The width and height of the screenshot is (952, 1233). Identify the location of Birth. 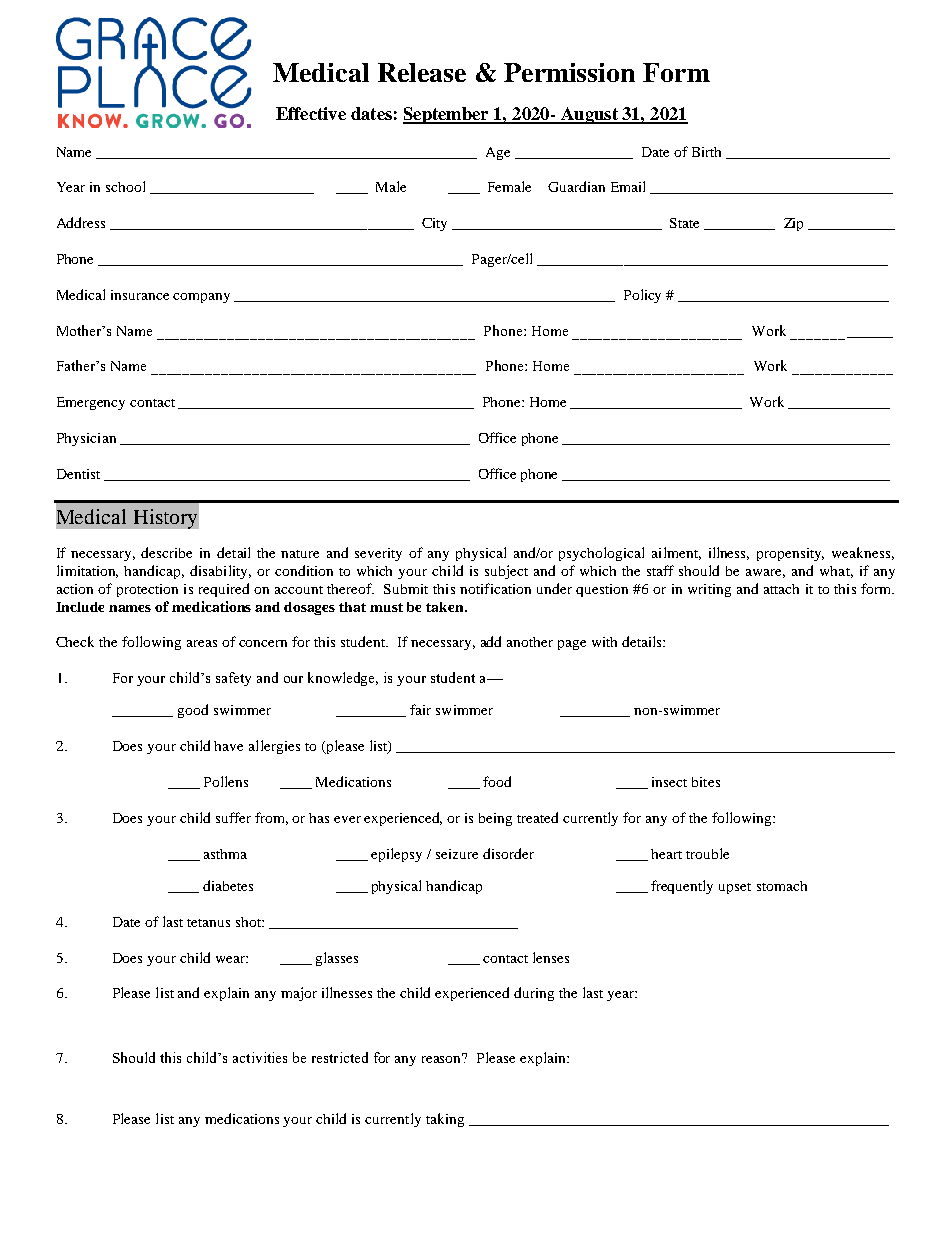
(706, 152).
